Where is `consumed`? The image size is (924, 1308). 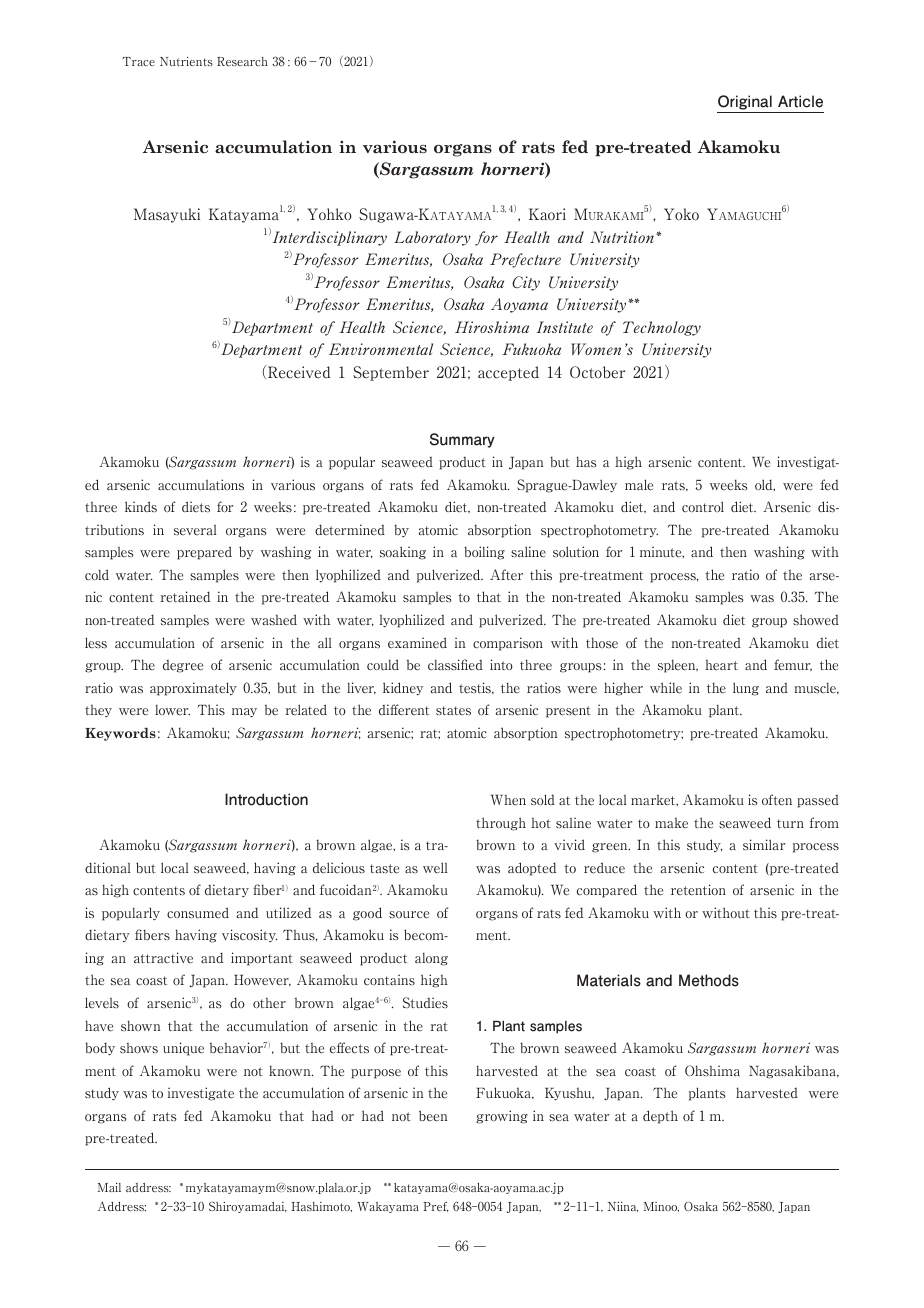 consumed is located at coordinates (198, 913).
